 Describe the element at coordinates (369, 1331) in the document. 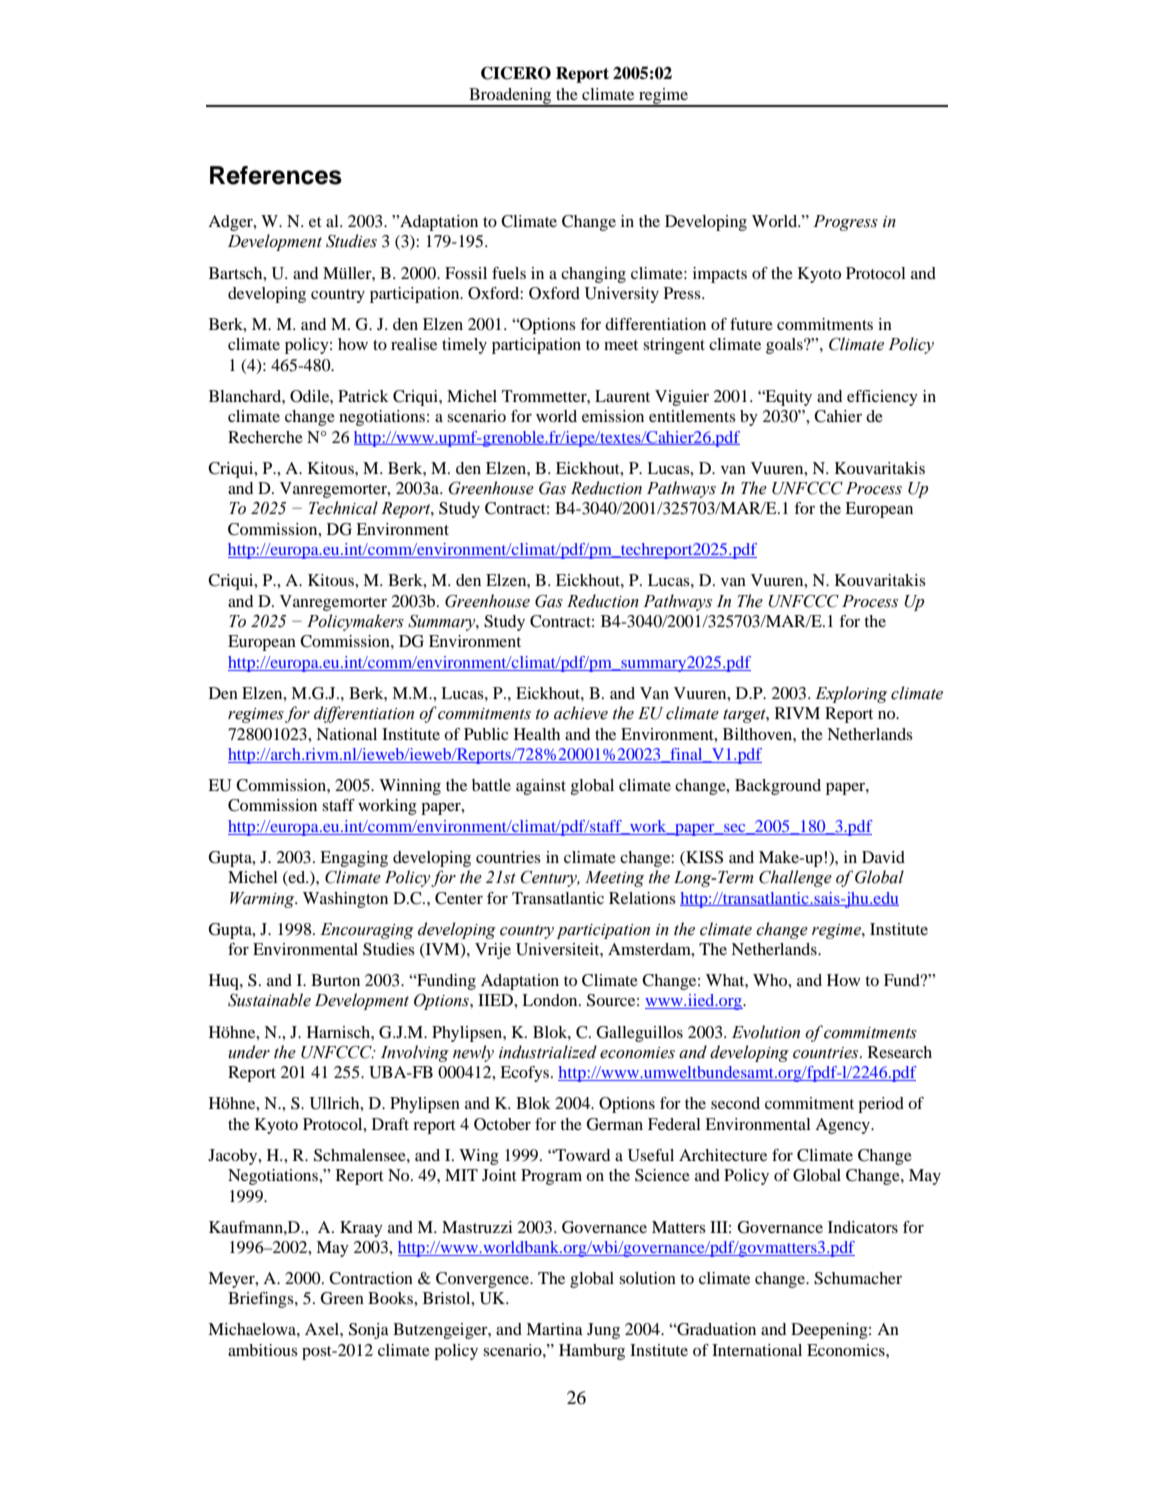

I see `Sonja` at that location.
